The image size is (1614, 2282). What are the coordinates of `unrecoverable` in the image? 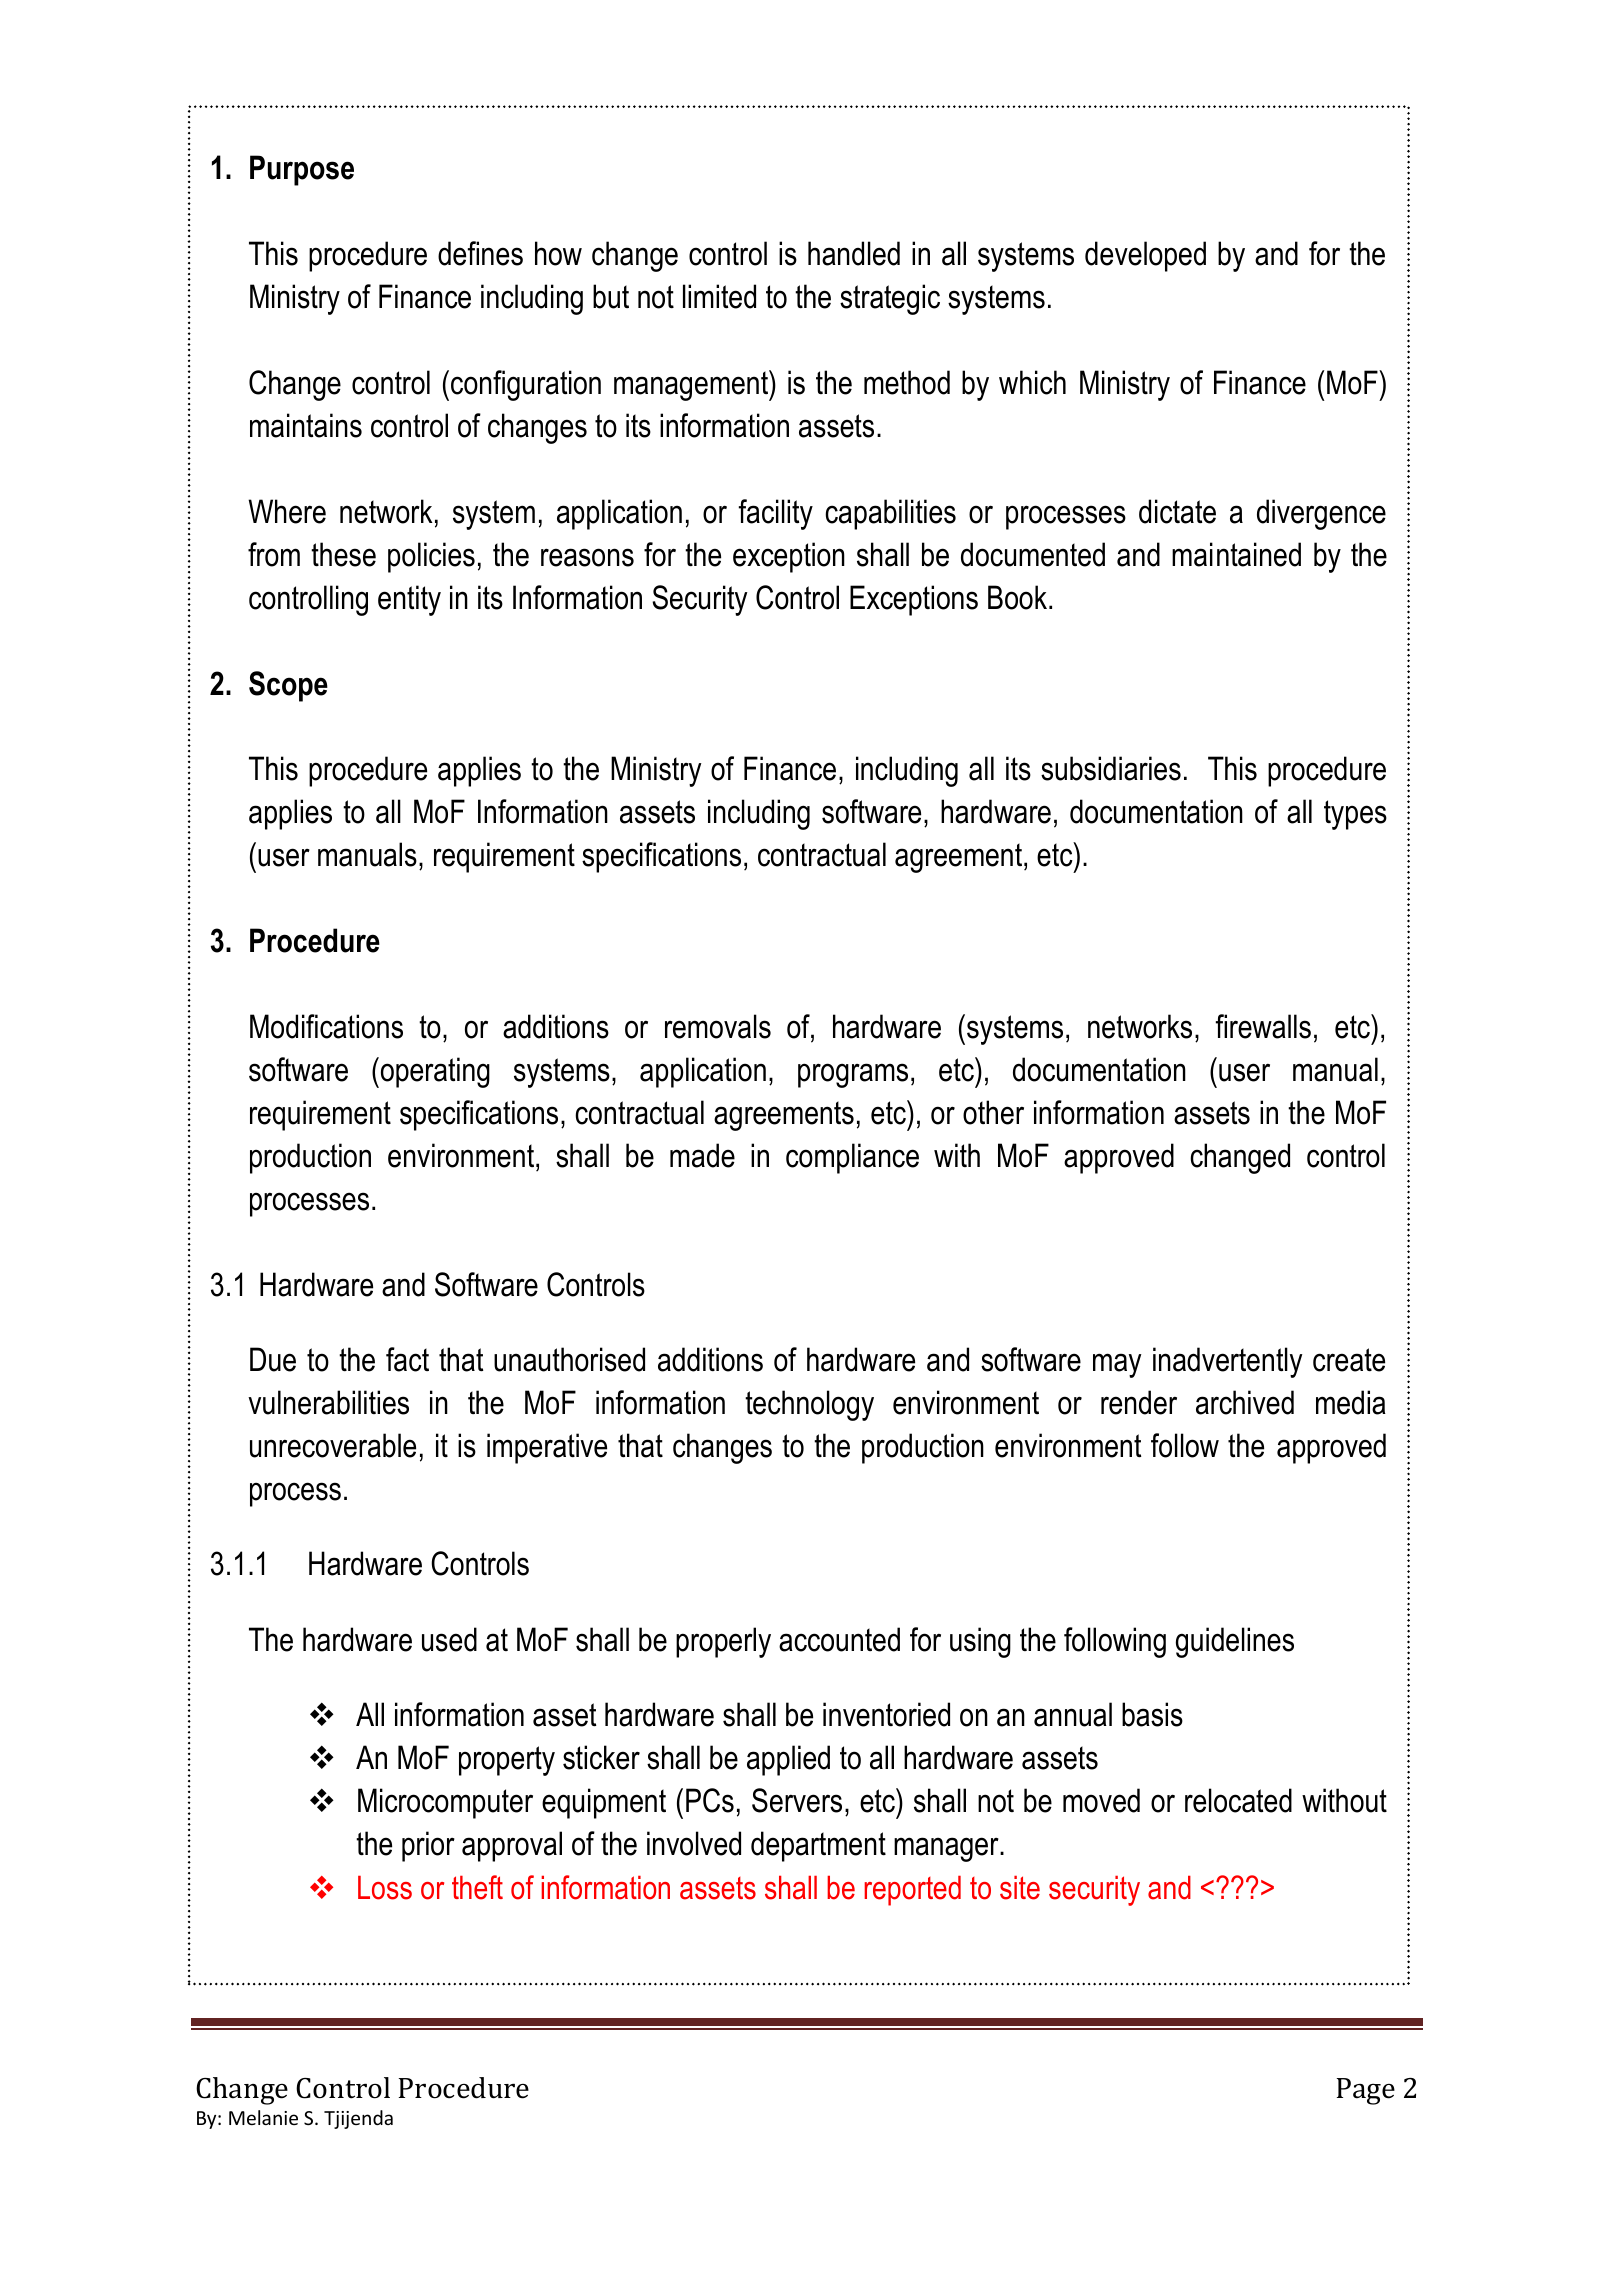 It's located at (333, 1445).
